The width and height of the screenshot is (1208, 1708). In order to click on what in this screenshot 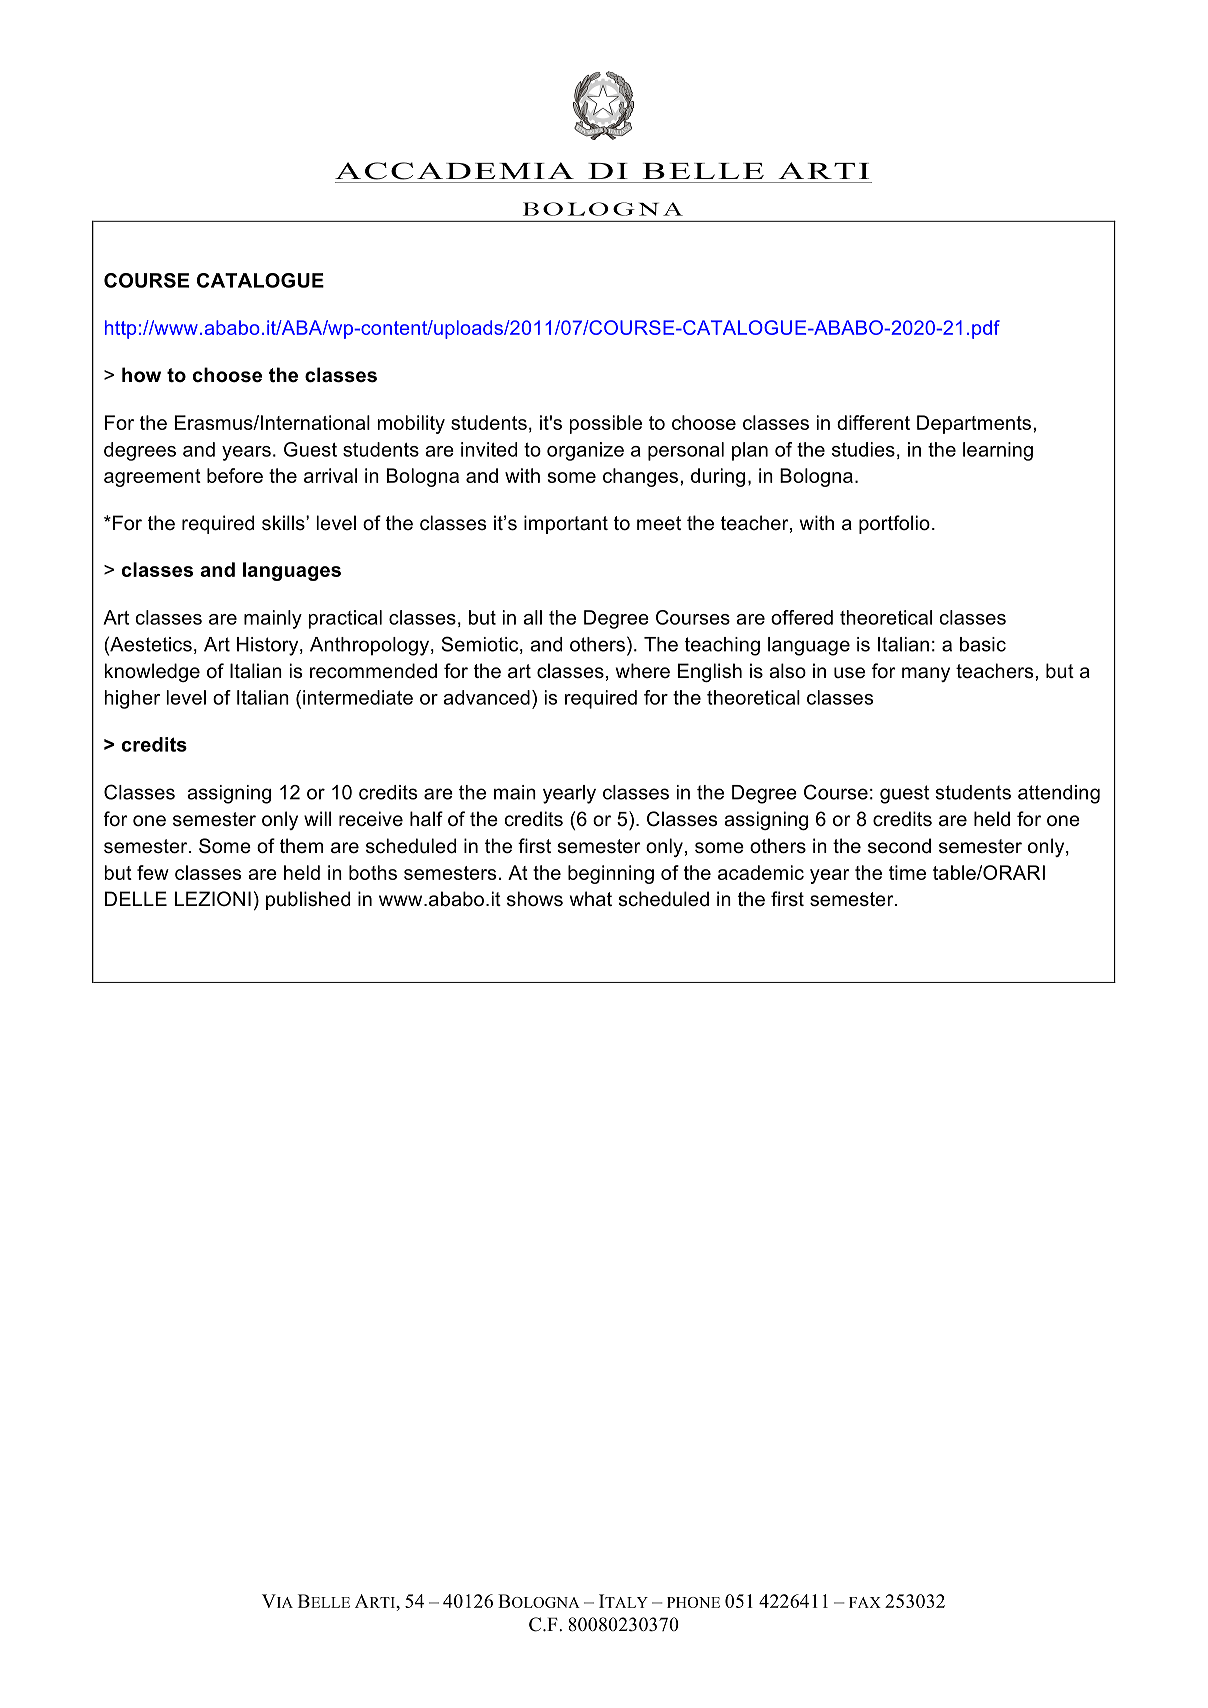, I will do `click(591, 899)`.
